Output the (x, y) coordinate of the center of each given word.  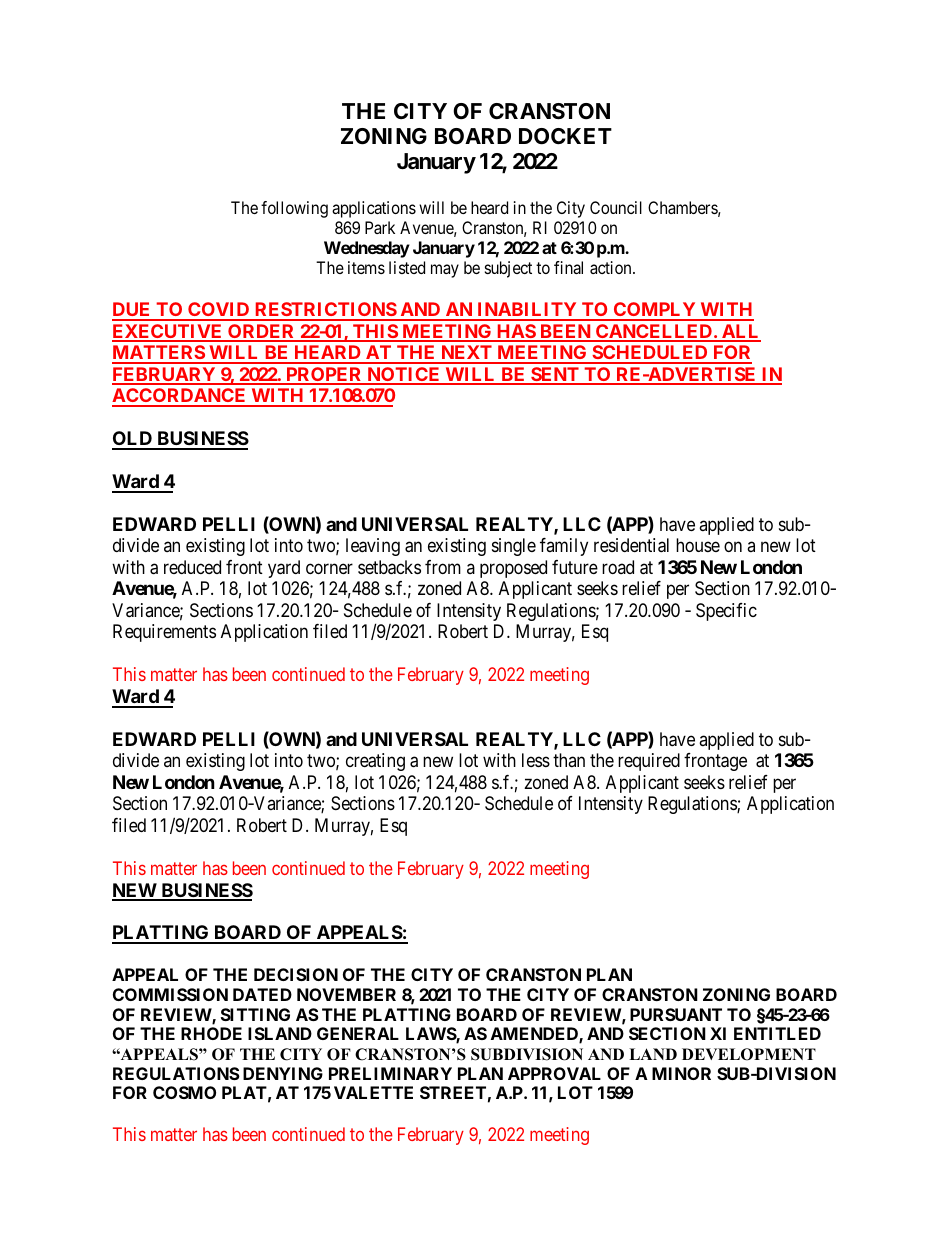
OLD (133, 440)
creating (375, 762)
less (536, 760)
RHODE (211, 1033)
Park (380, 227)
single (514, 547)
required (649, 762)
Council (616, 207)
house (698, 545)
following (294, 209)
